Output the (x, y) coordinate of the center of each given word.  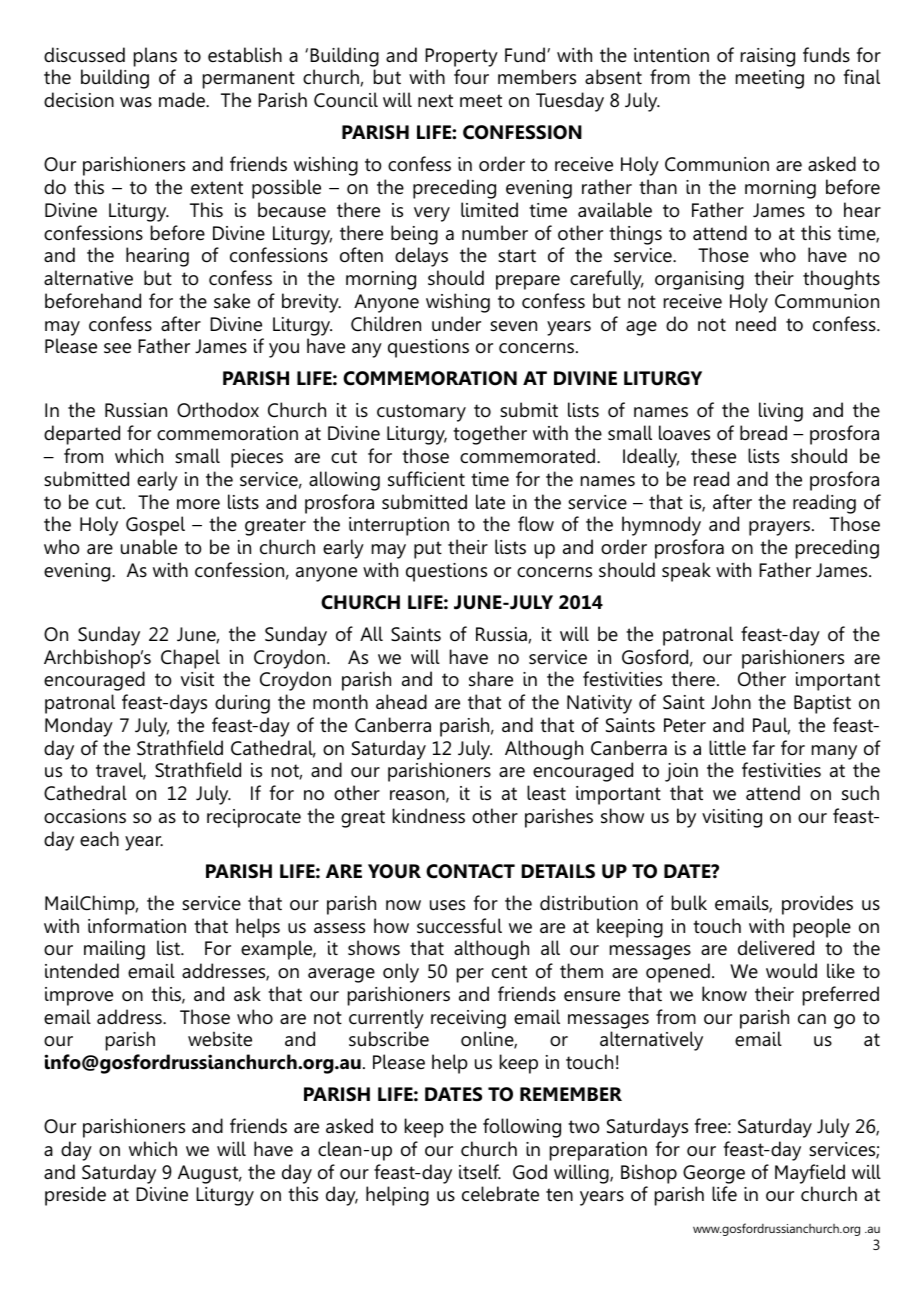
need (756, 324)
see (117, 348)
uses (447, 905)
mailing (114, 950)
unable (149, 547)
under (456, 323)
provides (817, 905)
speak (686, 572)
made (183, 99)
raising (768, 57)
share (491, 679)
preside (75, 1196)
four (471, 77)
